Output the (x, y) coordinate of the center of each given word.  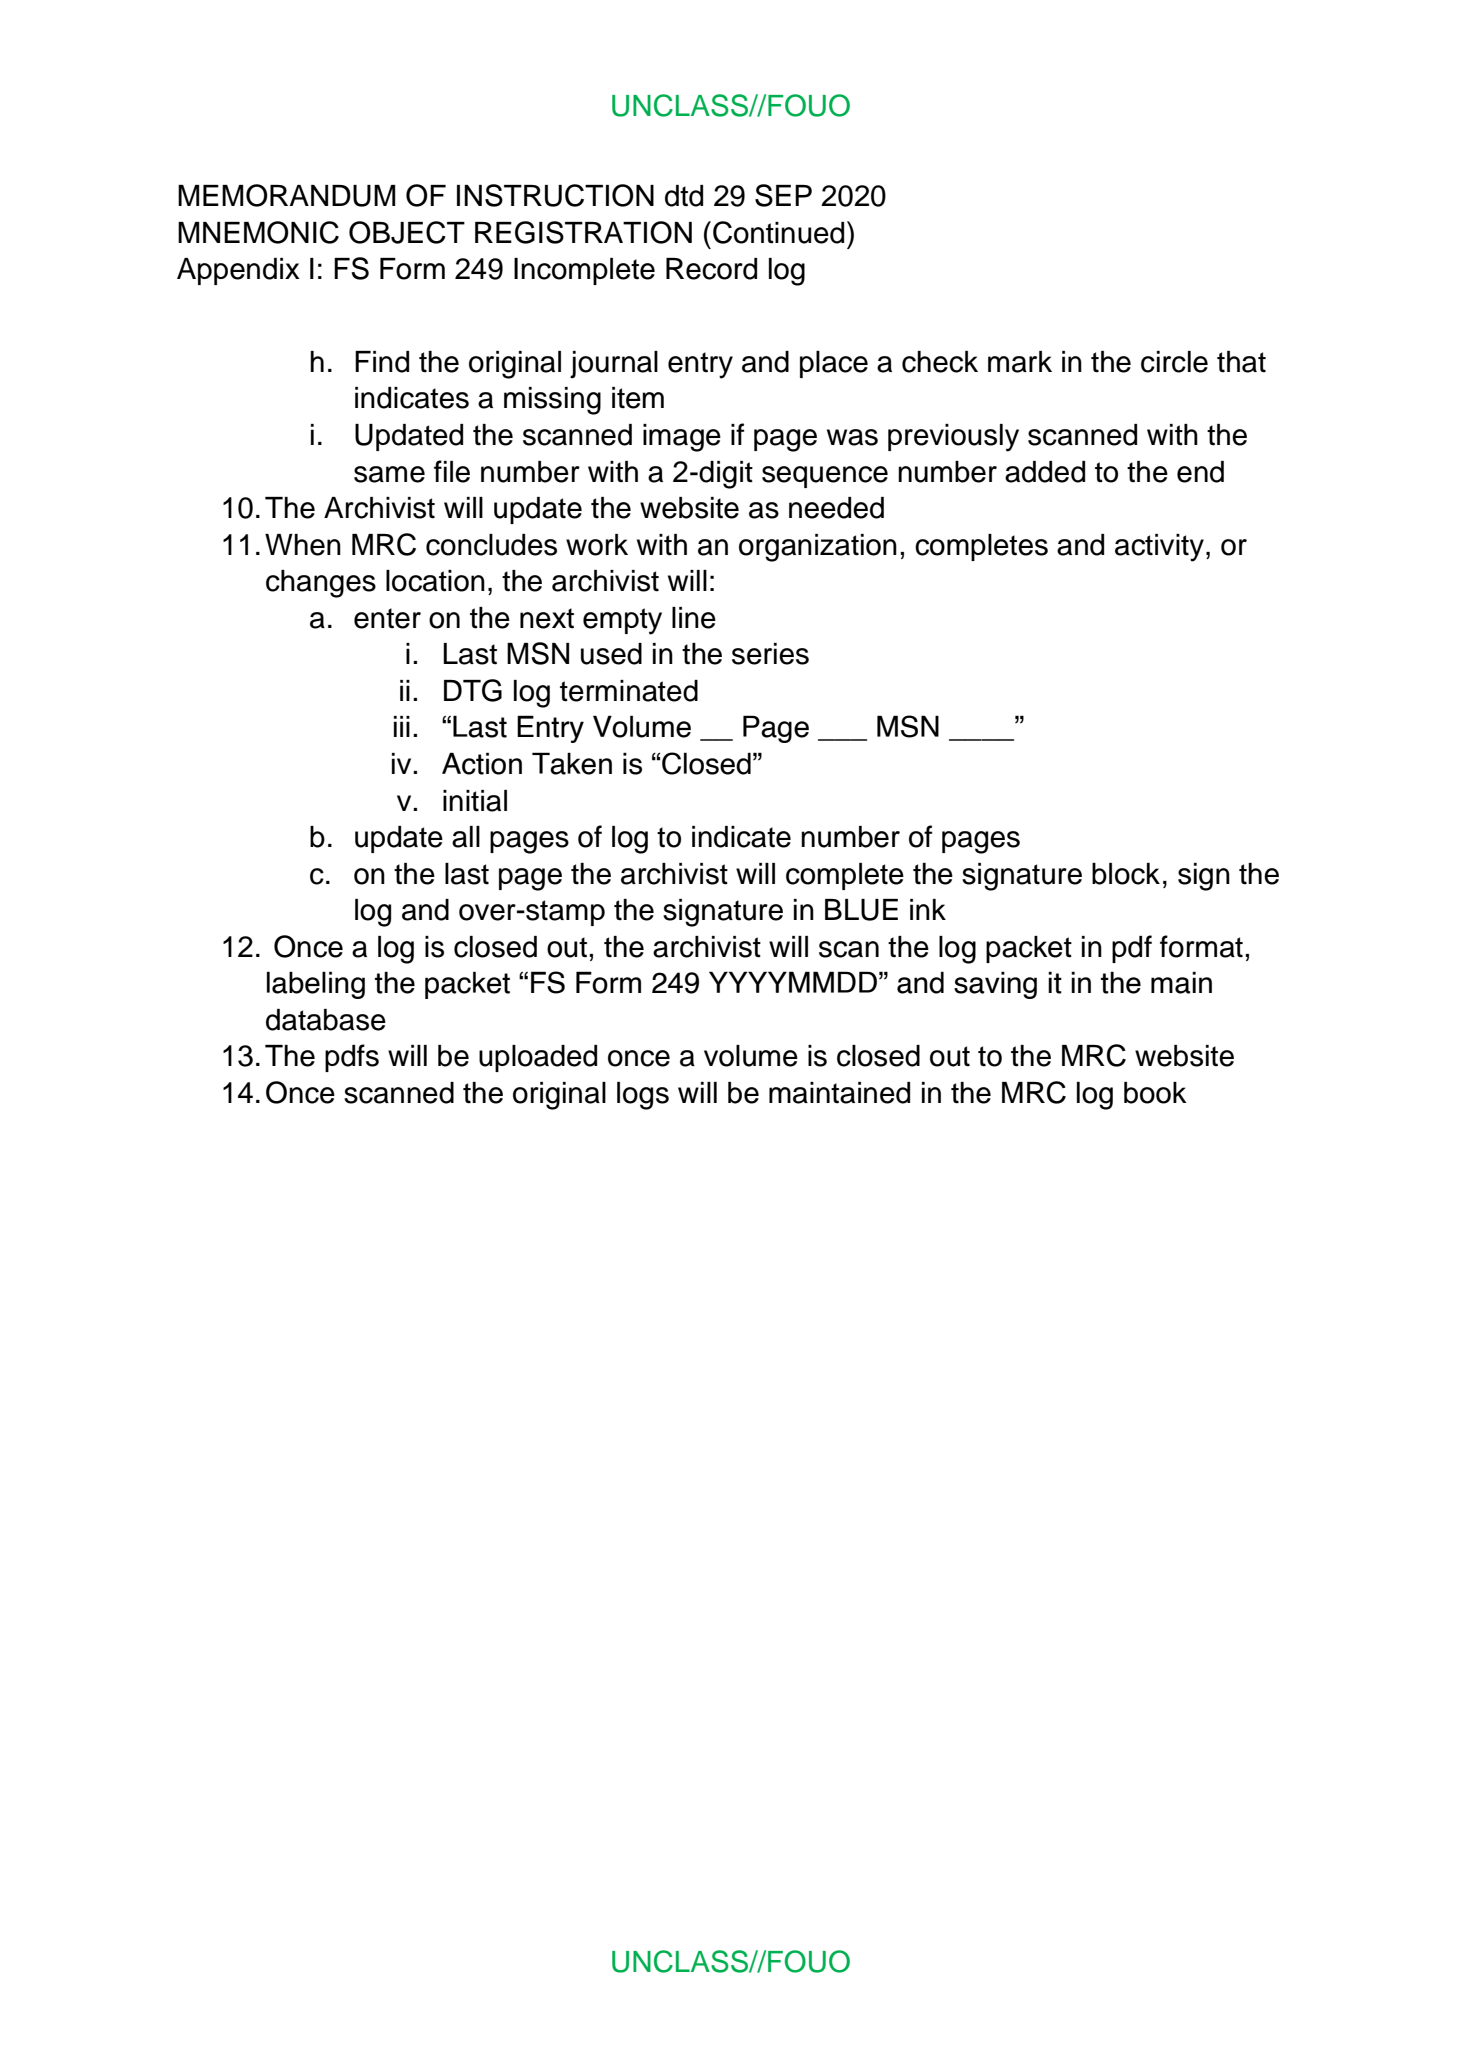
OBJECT (407, 232)
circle (1174, 362)
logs (643, 1096)
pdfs (352, 1058)
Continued (778, 232)
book (1155, 1093)
